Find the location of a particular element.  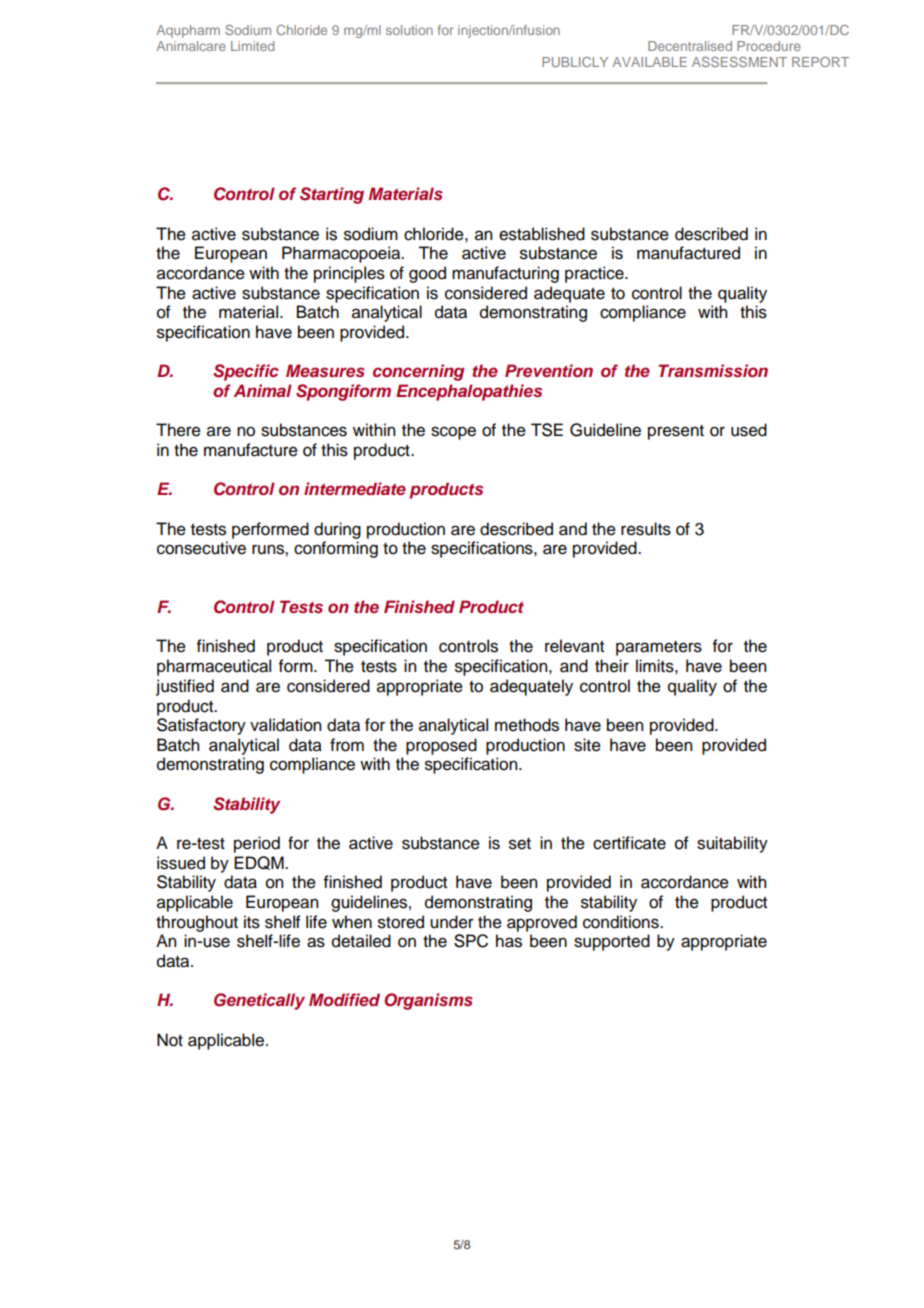

ASSESSMENT is located at coordinates (739, 62).
